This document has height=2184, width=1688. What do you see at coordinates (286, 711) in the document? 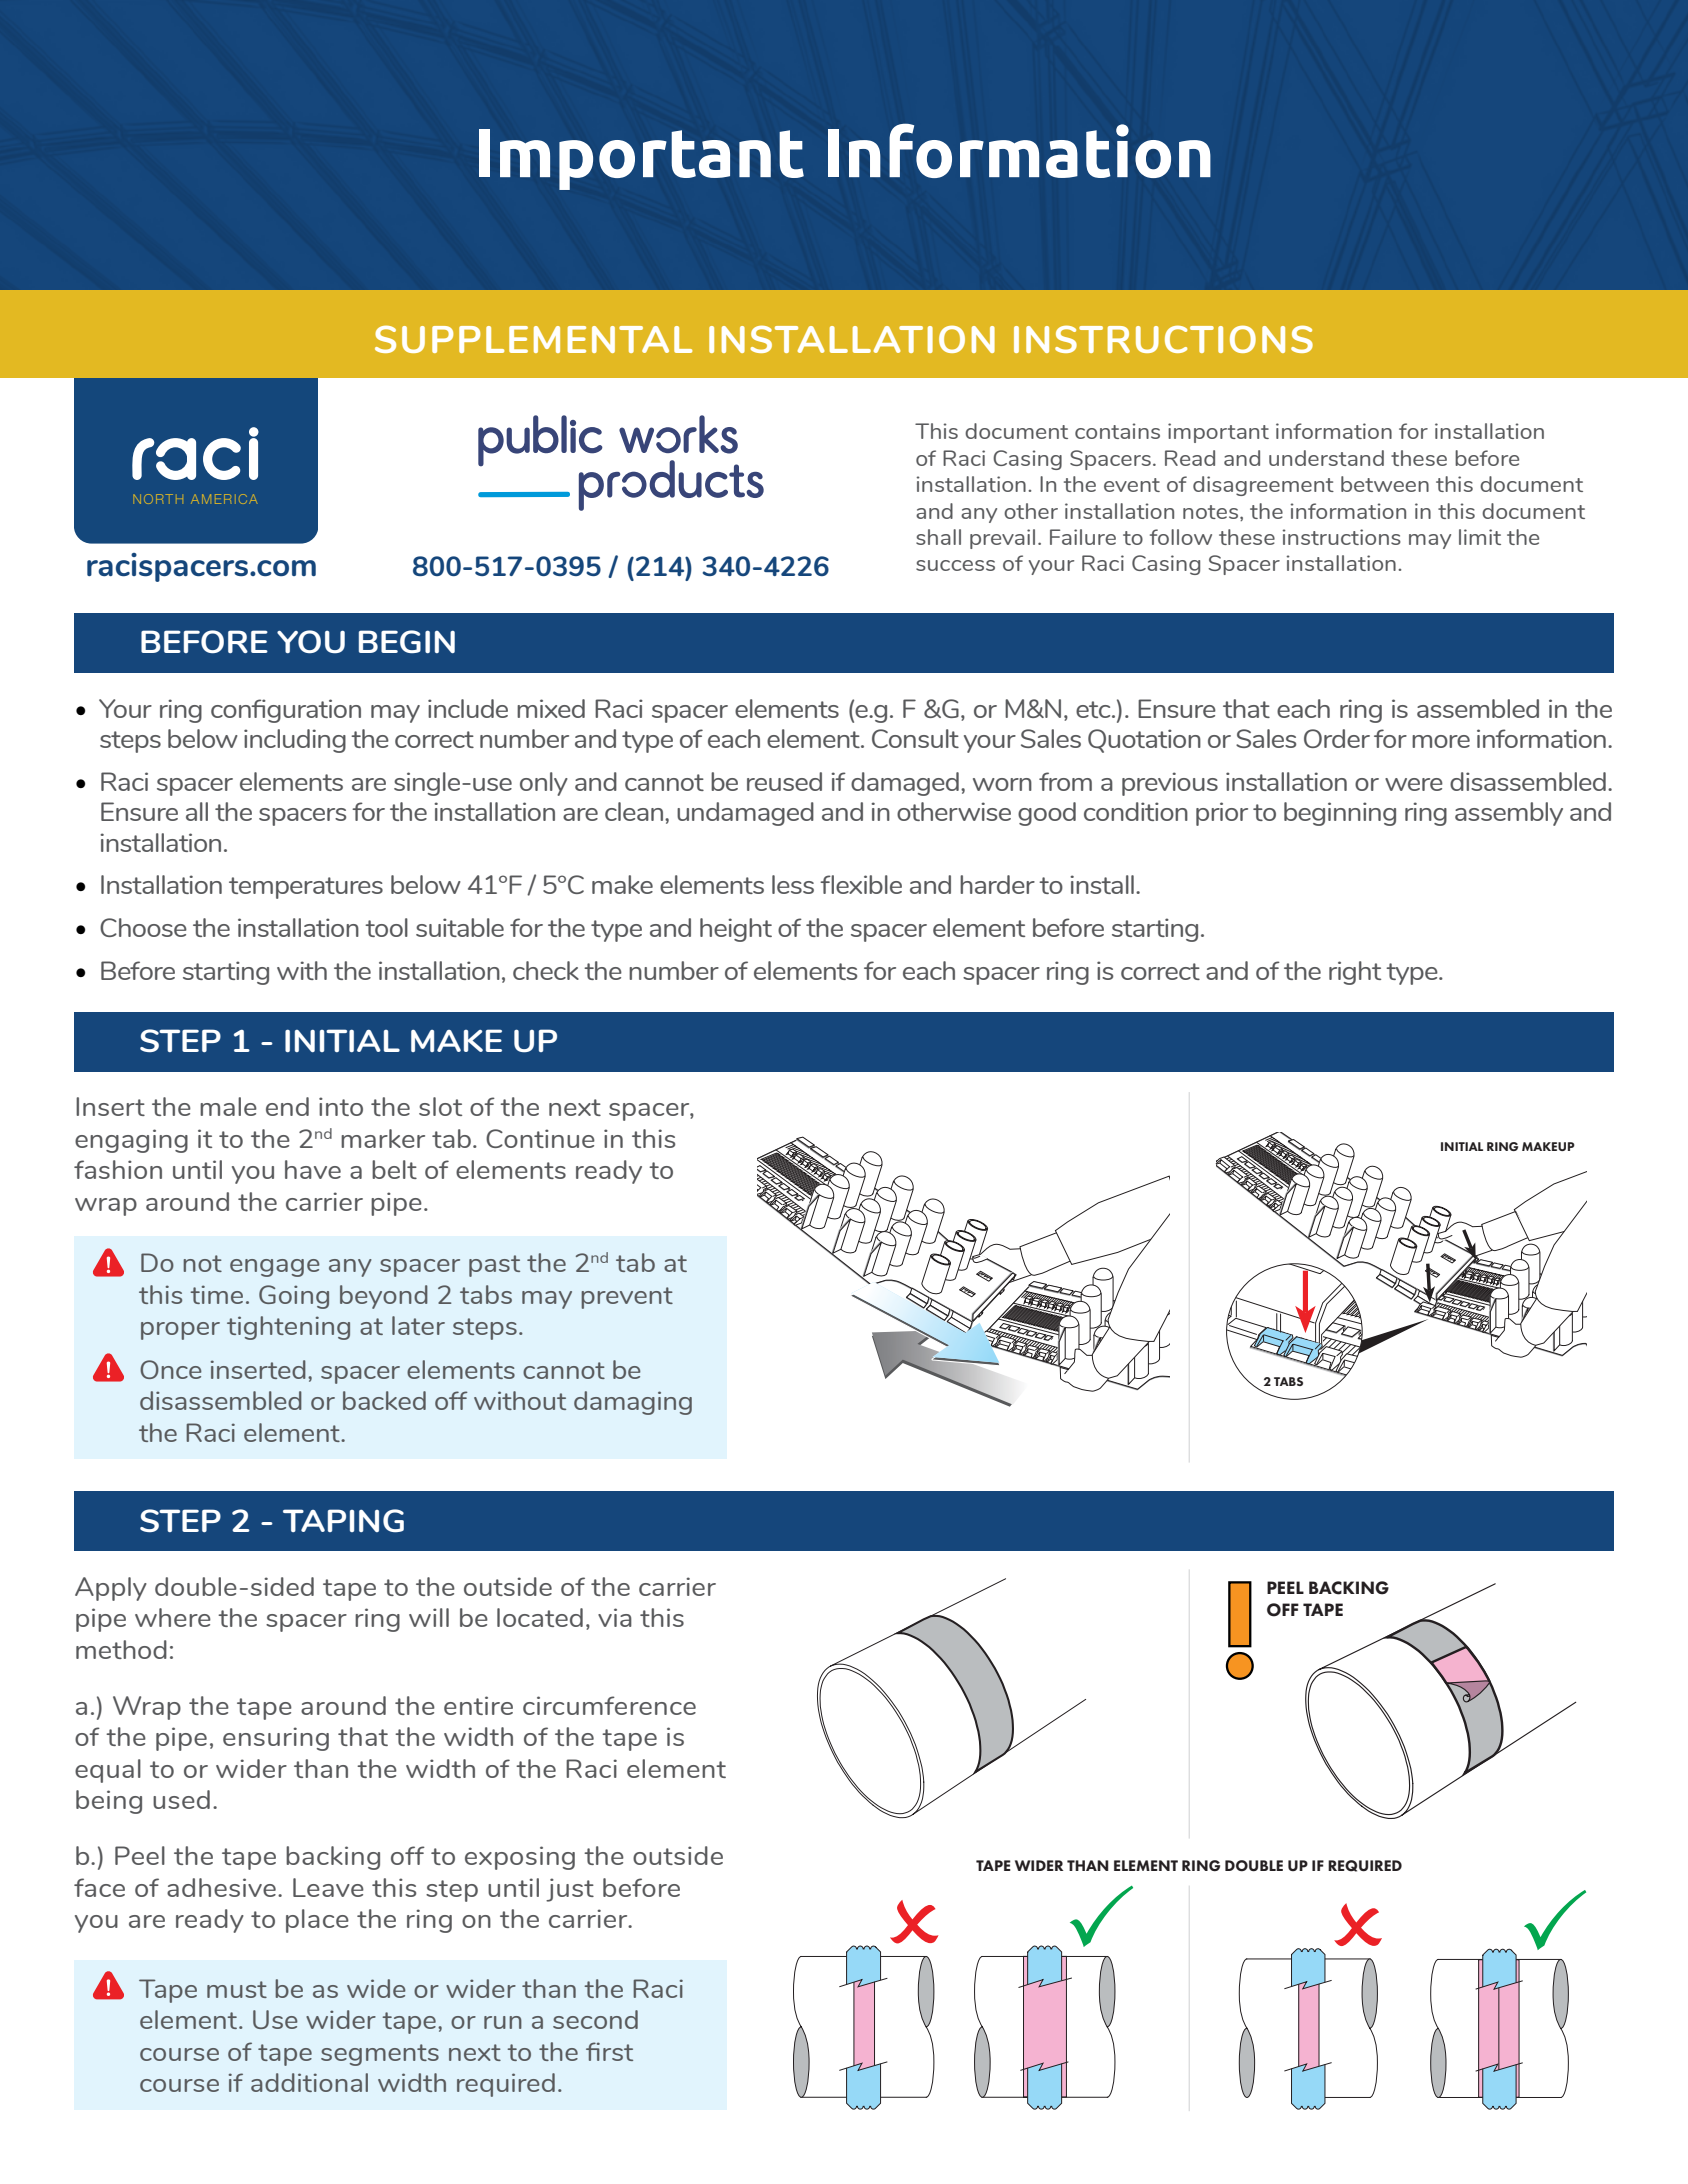
I see `configuration` at bounding box center [286, 711].
